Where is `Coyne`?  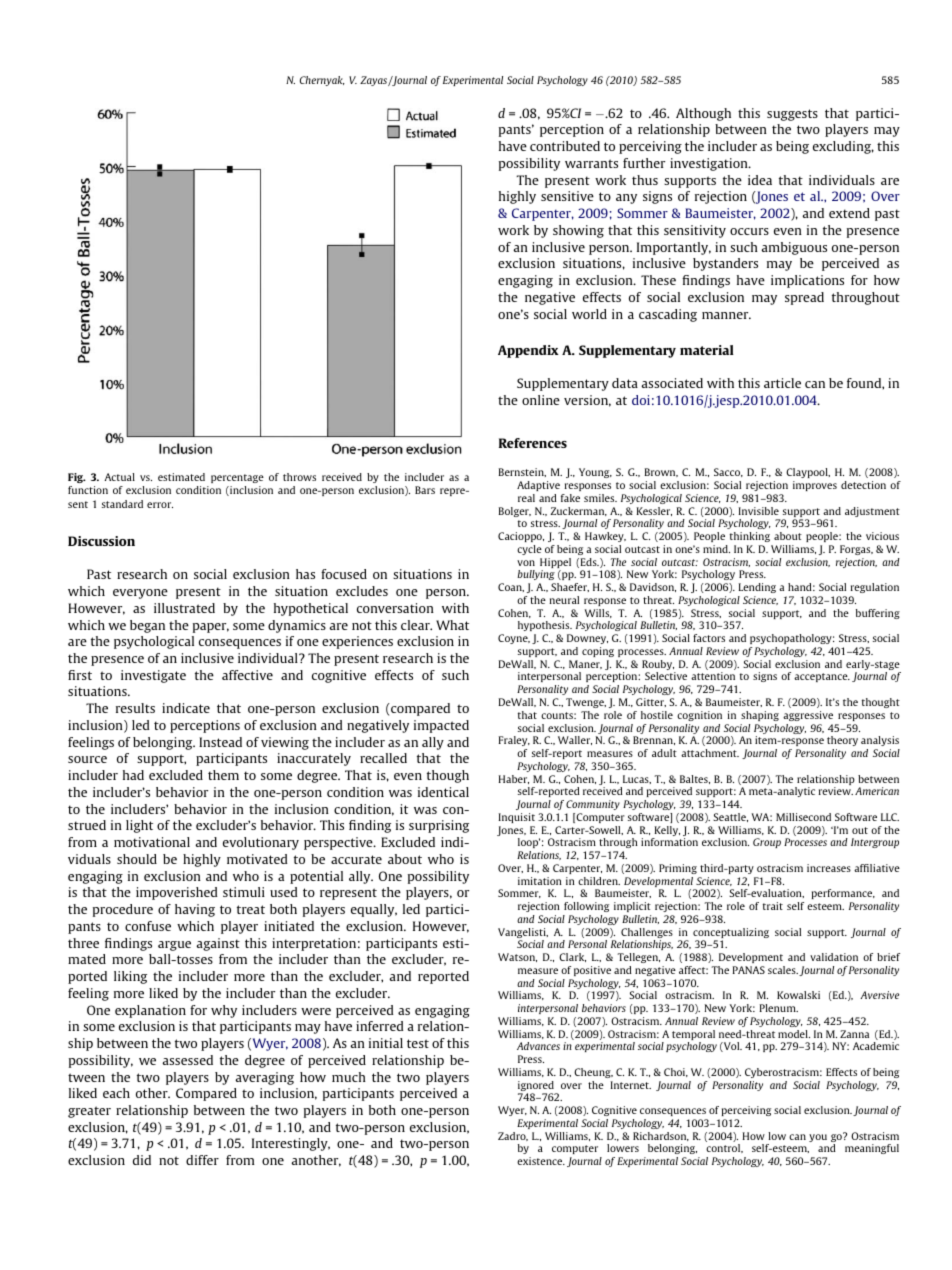 Coyne is located at coordinates (514, 639).
